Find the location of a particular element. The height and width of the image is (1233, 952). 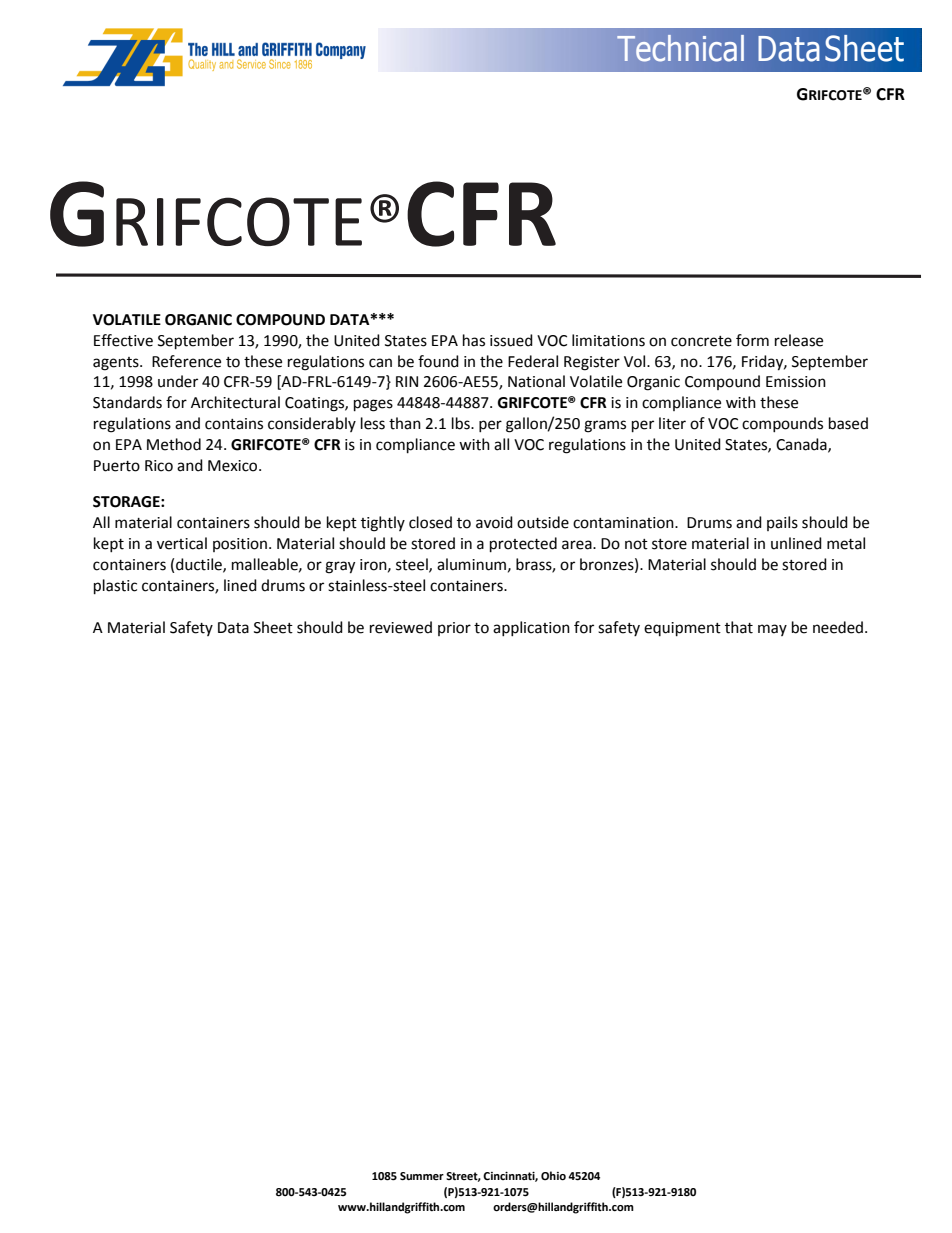

has is located at coordinates (474, 340).
